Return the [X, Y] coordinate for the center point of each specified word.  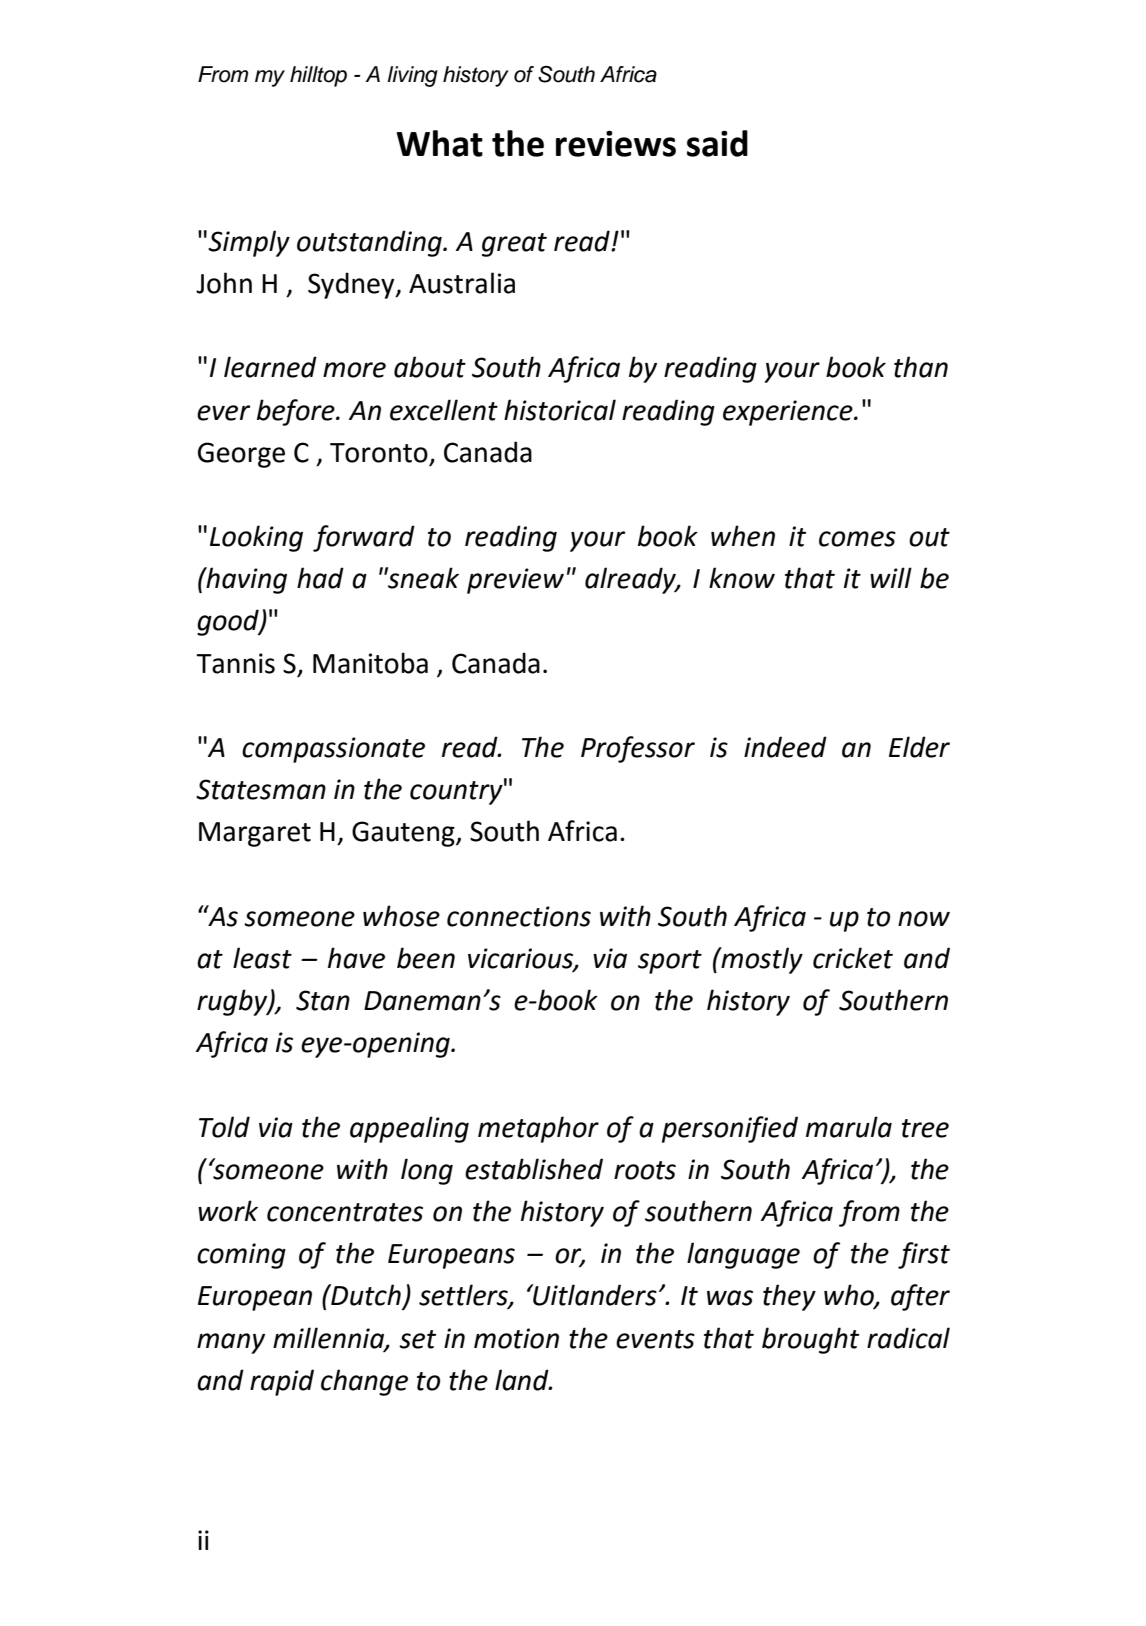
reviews [616, 144]
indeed [785, 747]
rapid [282, 1382]
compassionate [333, 750]
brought [811, 1340]
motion [516, 1338]
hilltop [318, 76]
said [717, 143]
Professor [638, 749]
